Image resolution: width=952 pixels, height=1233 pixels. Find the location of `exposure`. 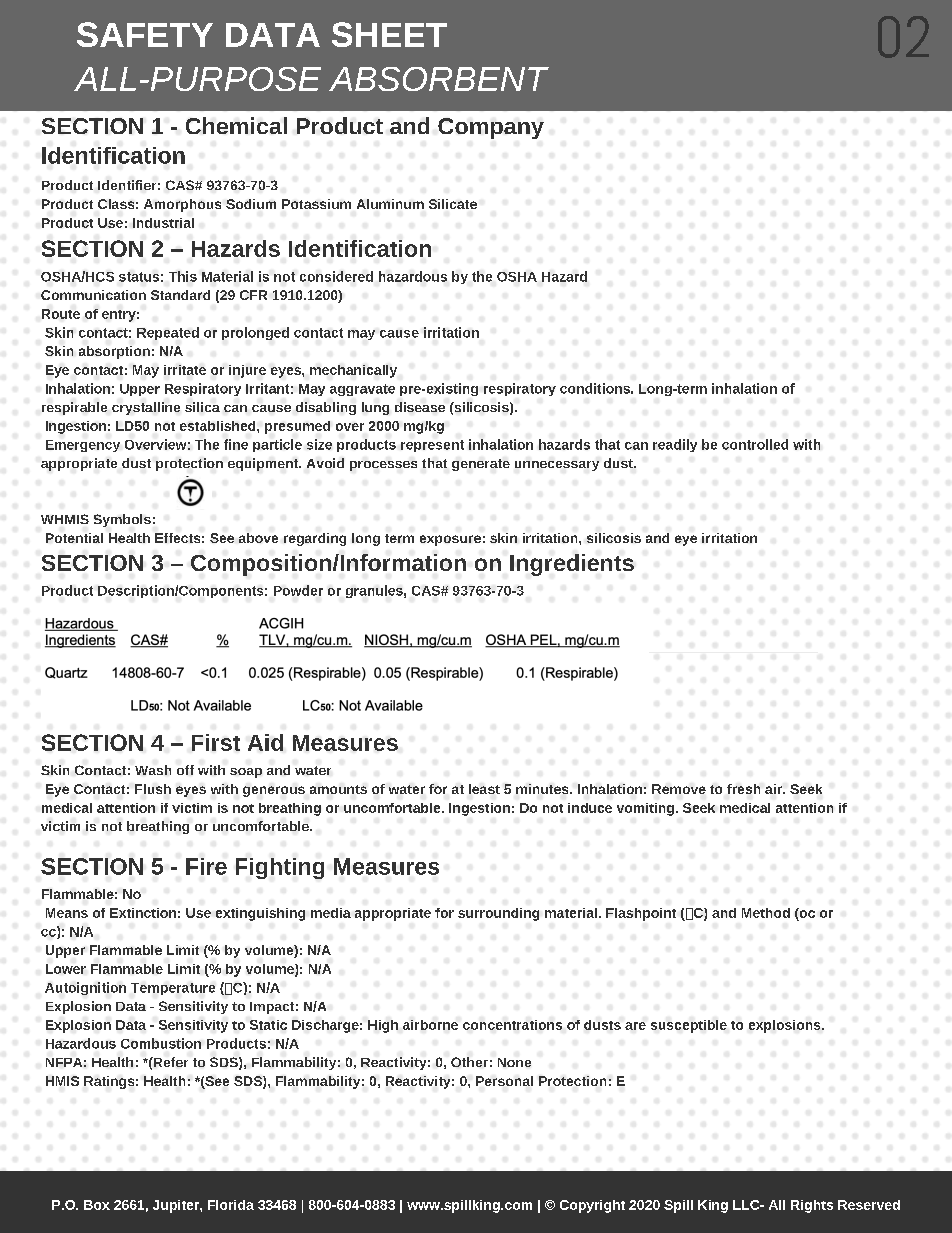

exposure is located at coordinates (450, 540).
